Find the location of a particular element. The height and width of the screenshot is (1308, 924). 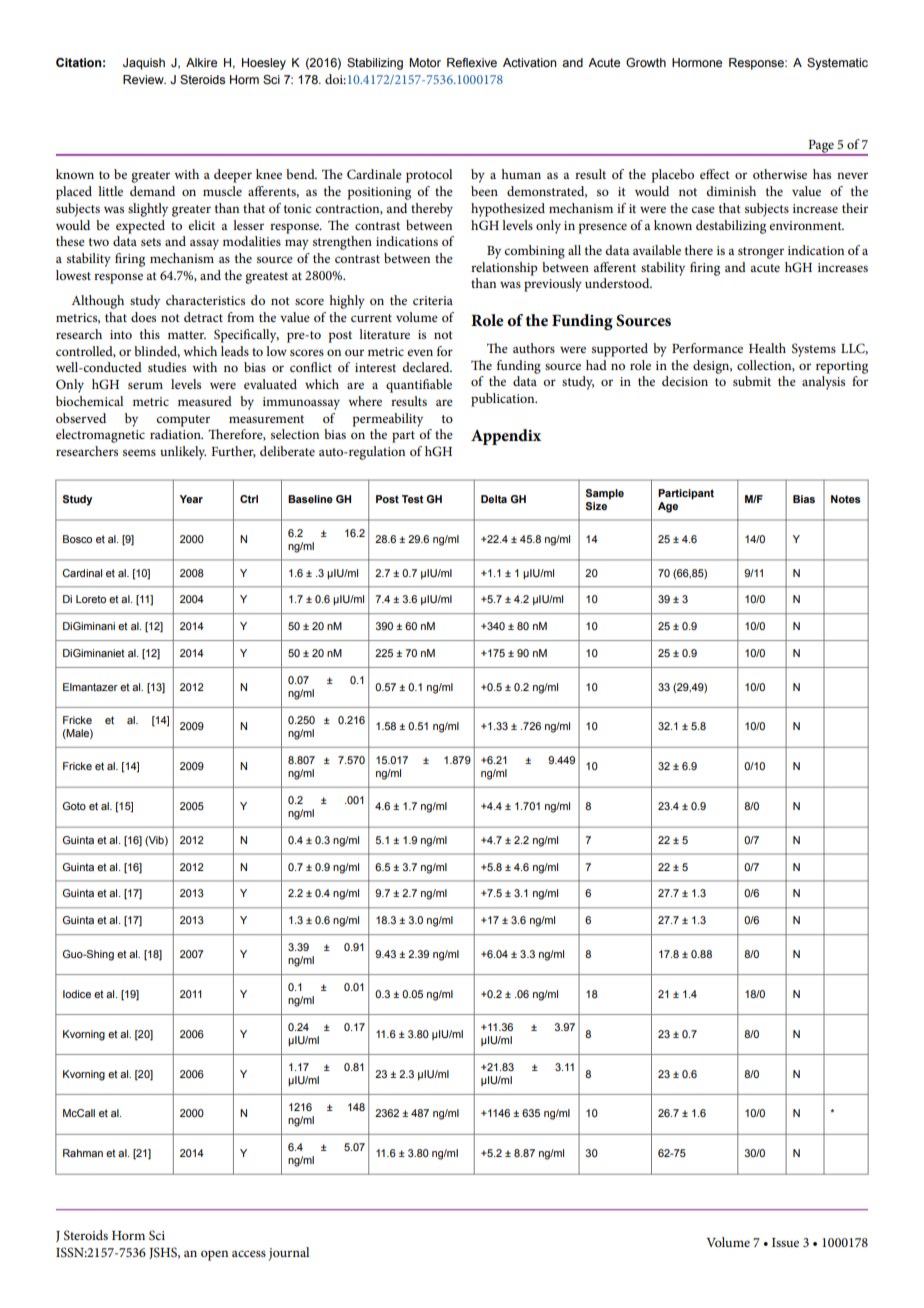

Review is located at coordinates (144, 79).
